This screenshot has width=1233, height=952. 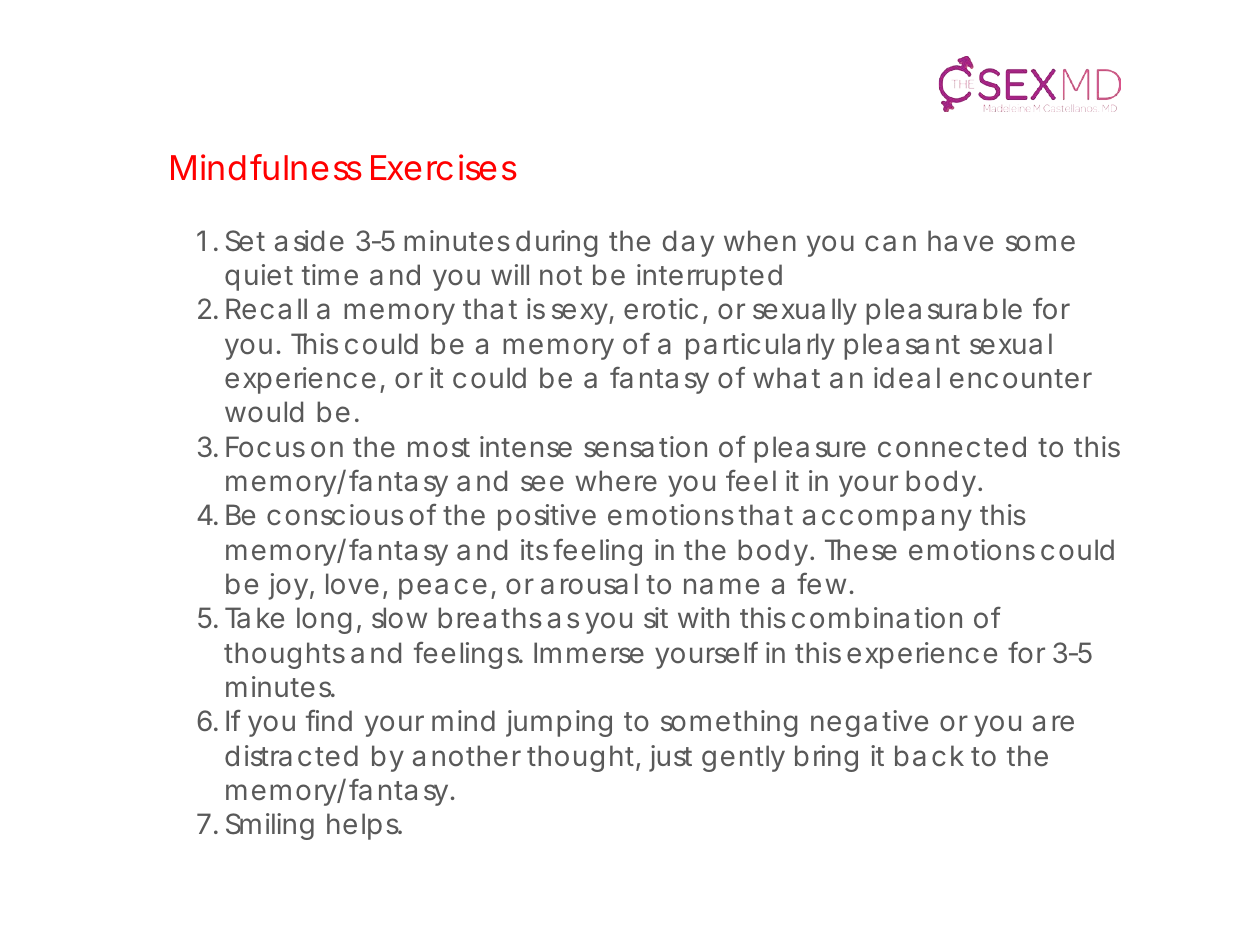 I want to click on have, so click(x=960, y=241).
